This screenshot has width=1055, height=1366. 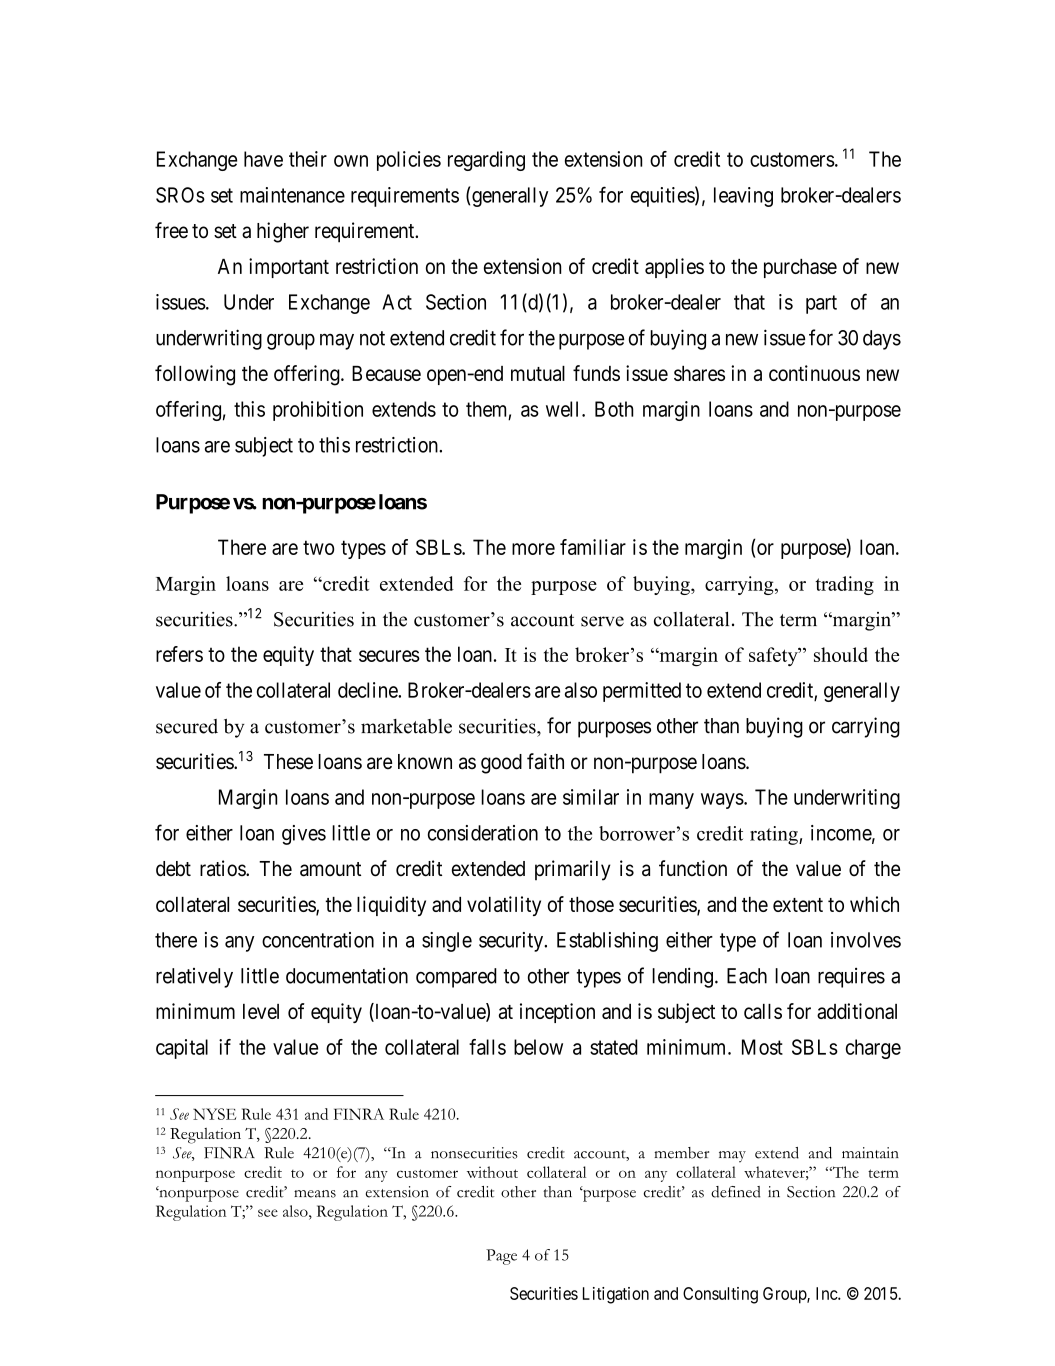 What do you see at coordinates (292, 195) in the screenshot?
I see `maintenance` at bounding box center [292, 195].
